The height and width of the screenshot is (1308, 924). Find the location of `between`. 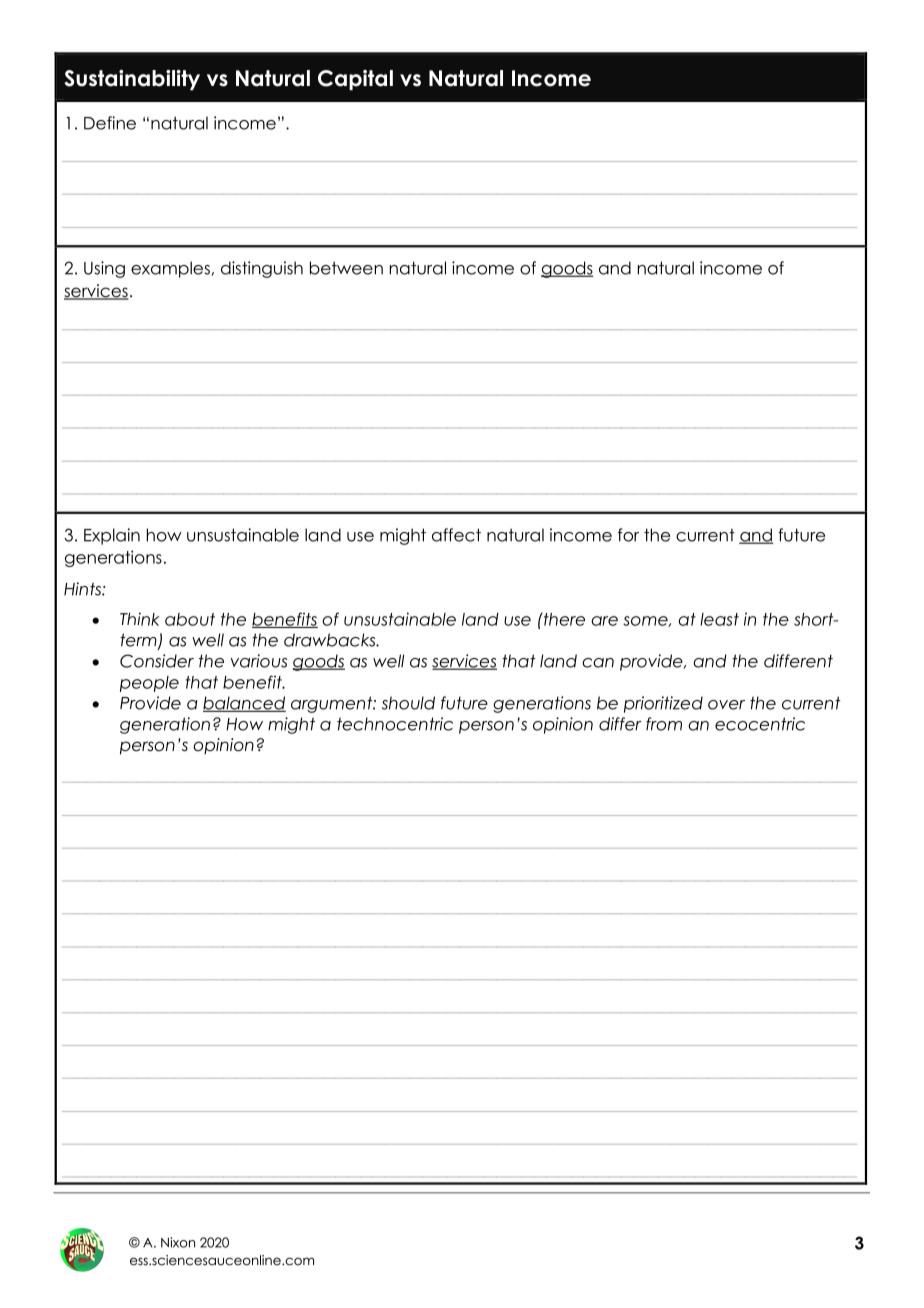

between is located at coordinates (346, 268).
